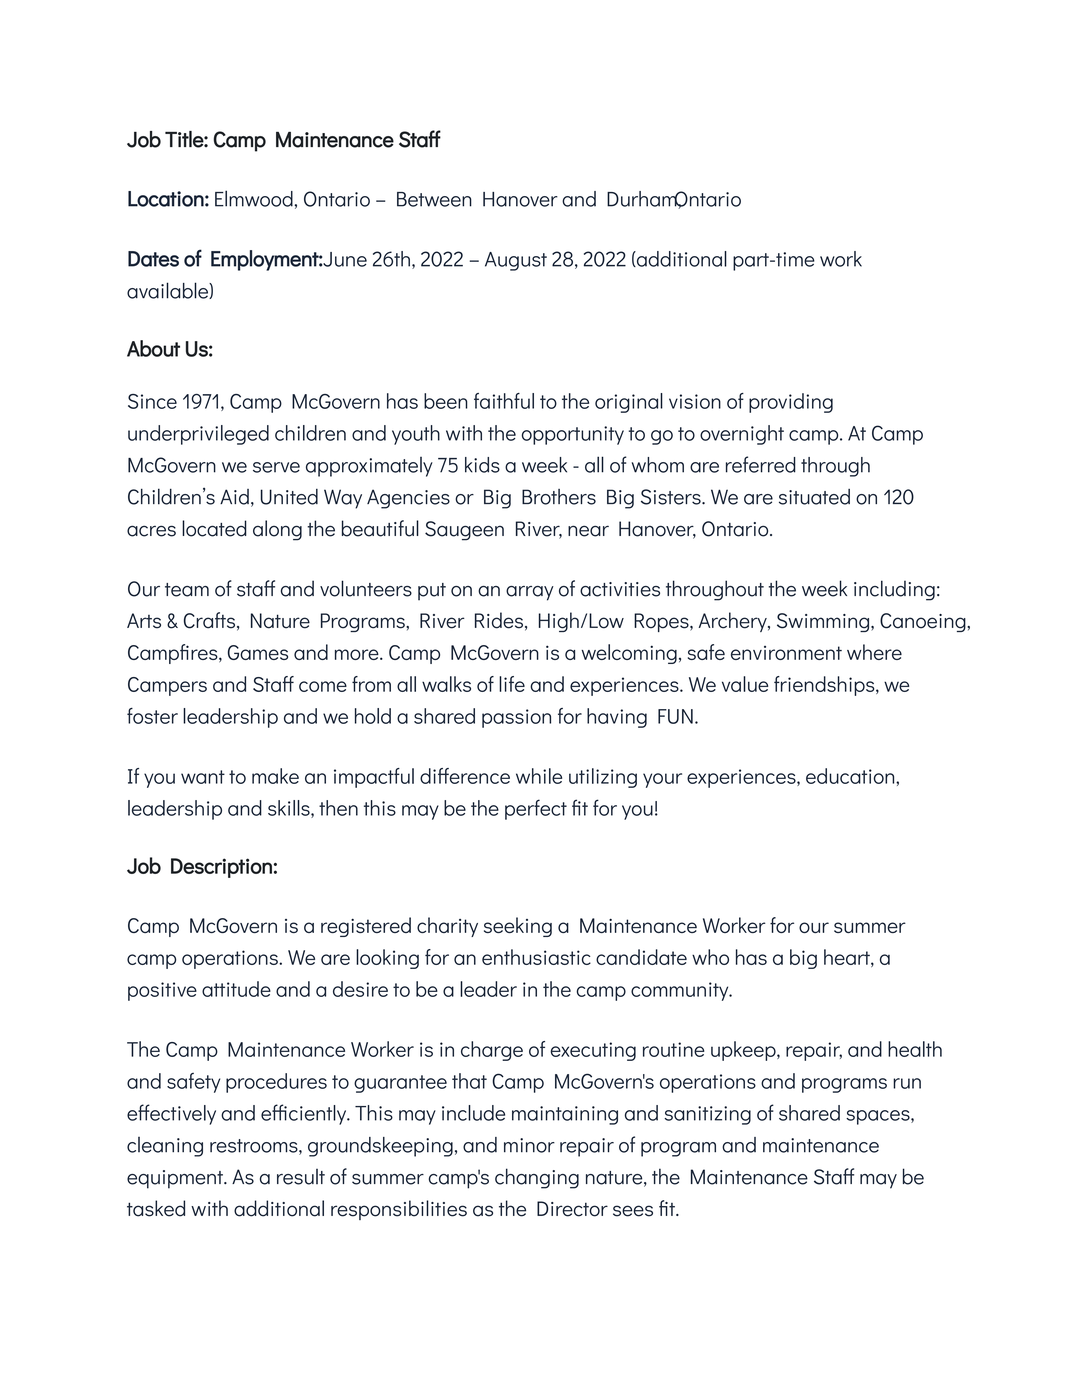 The image size is (1078, 1395). What do you see at coordinates (791, 403) in the screenshot?
I see `providing` at bounding box center [791, 403].
